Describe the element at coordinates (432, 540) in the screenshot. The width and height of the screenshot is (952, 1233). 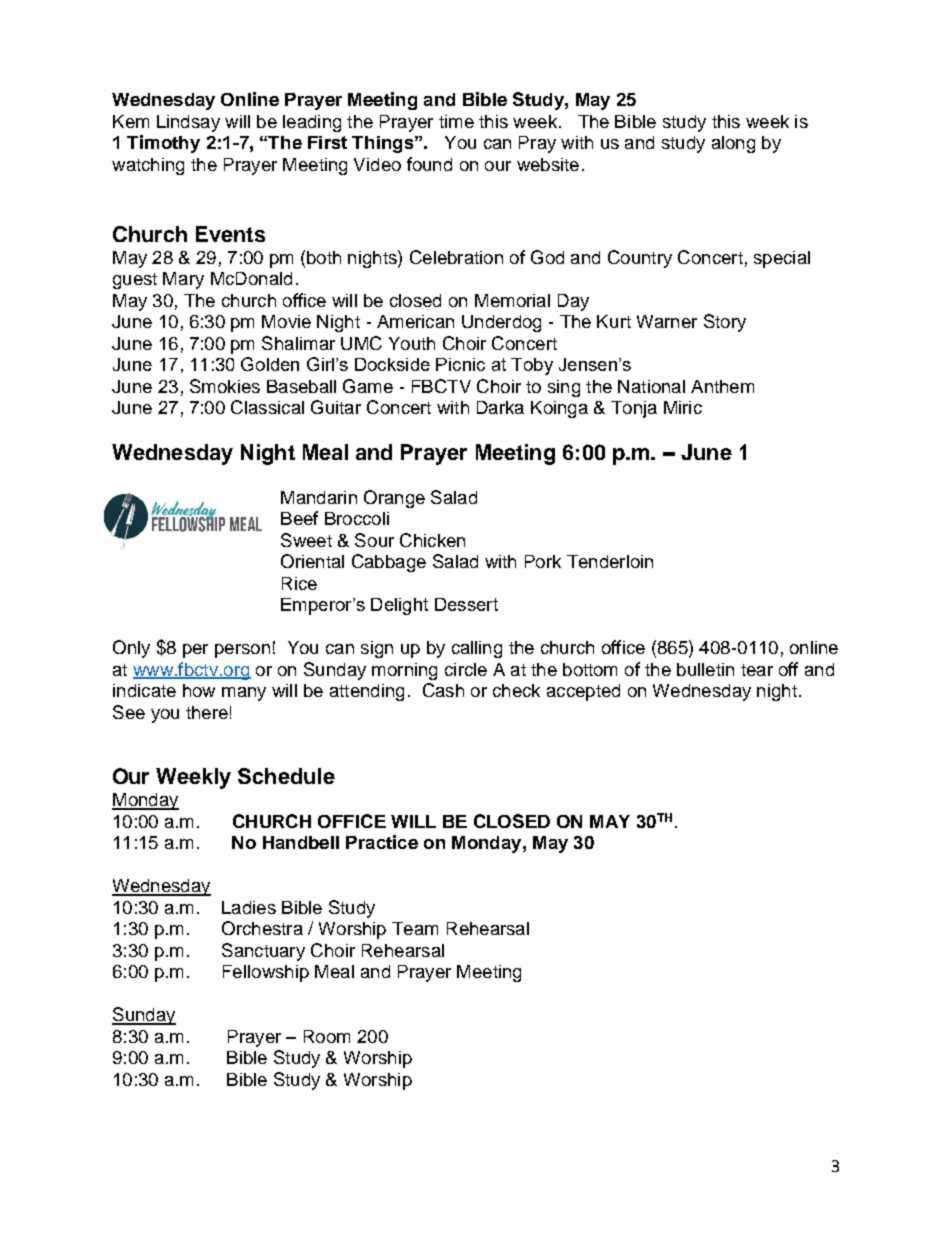
I see `Chicken` at that location.
